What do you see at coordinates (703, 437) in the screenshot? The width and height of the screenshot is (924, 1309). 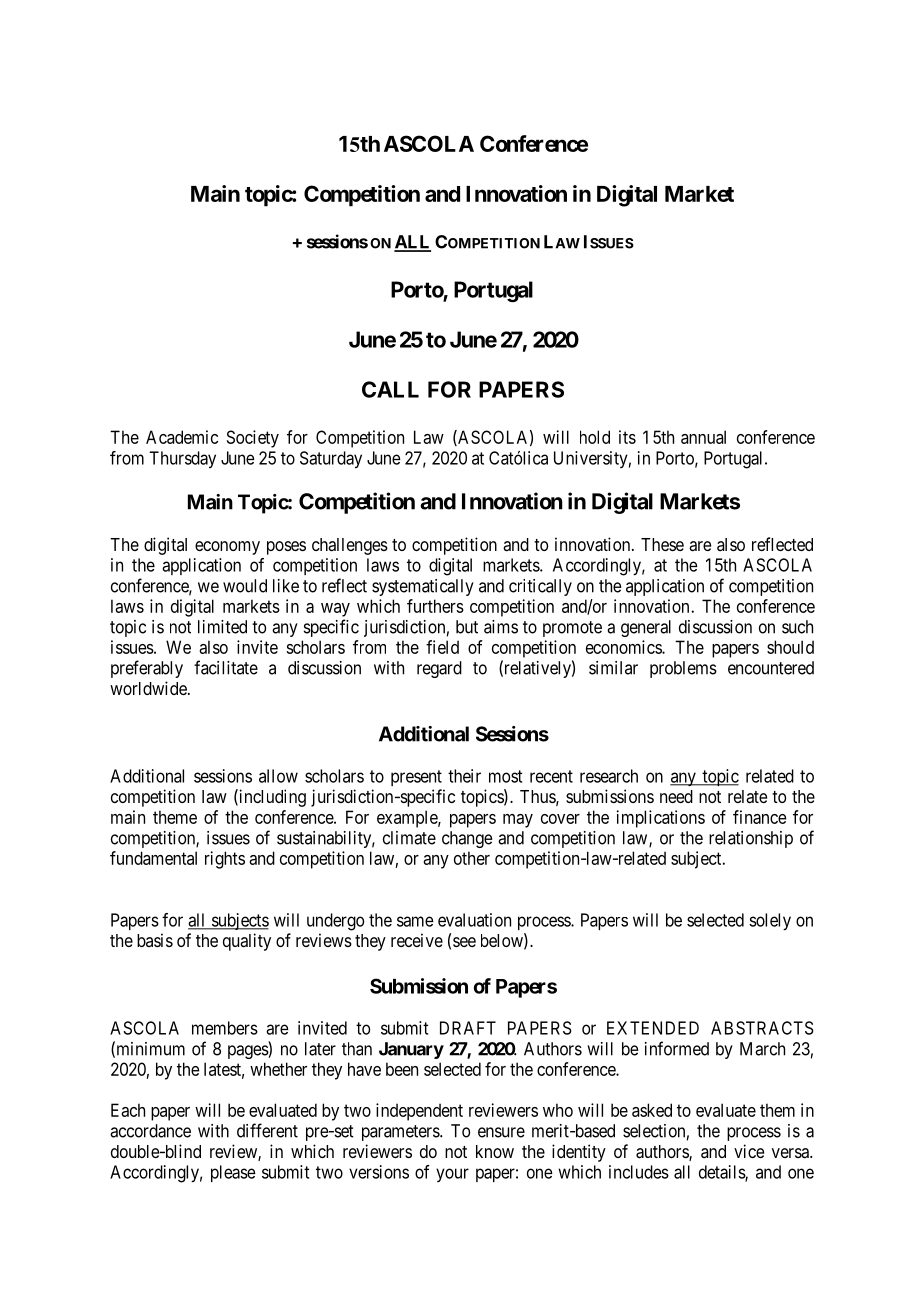 I see `annual` at bounding box center [703, 437].
